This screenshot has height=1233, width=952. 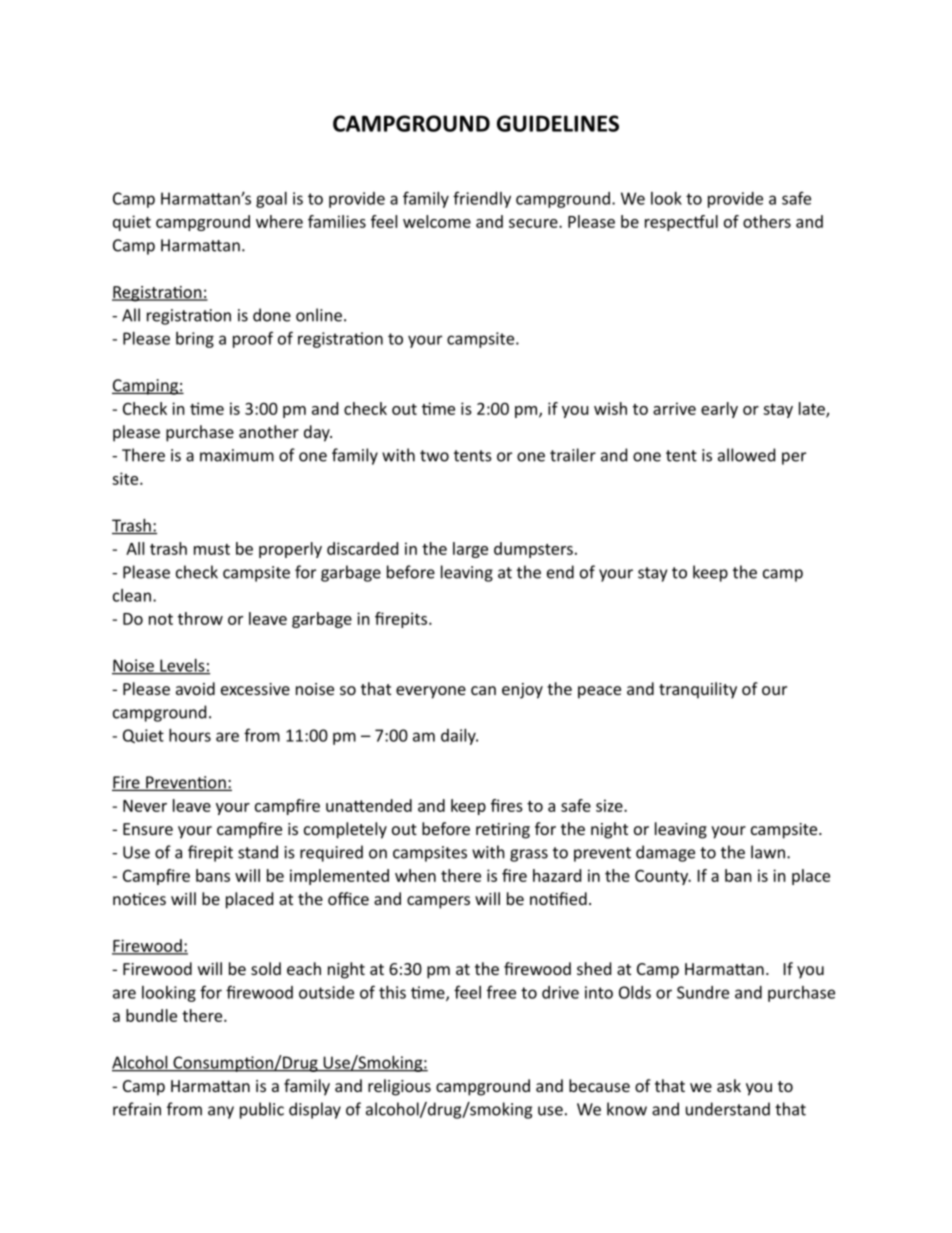 What do you see at coordinates (482, 199) in the screenshot?
I see `friendly` at bounding box center [482, 199].
